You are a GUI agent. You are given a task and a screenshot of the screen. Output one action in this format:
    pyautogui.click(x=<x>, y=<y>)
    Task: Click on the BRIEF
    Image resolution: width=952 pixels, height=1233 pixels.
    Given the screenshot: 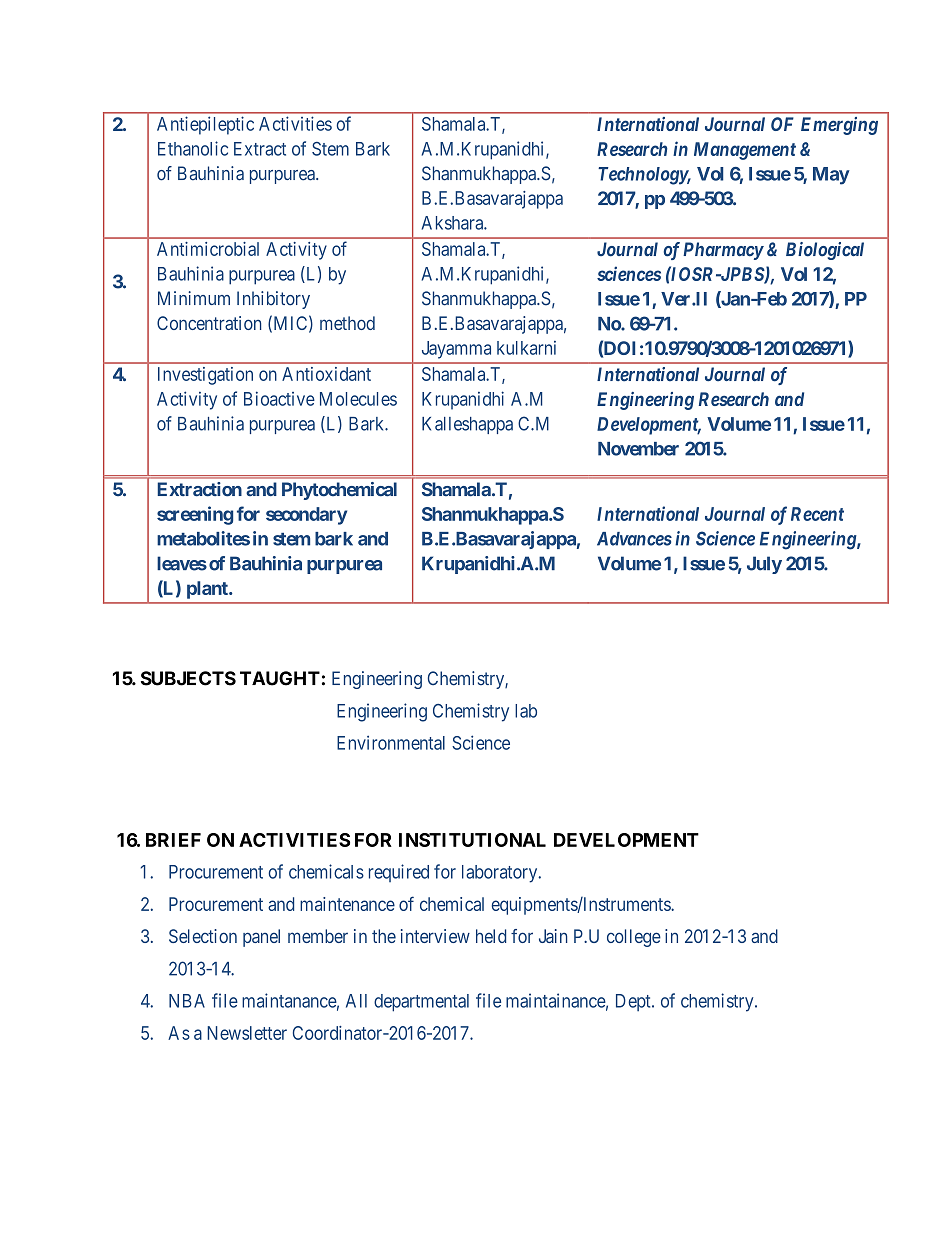 What is the action you would take?
    pyautogui.click(x=173, y=840)
